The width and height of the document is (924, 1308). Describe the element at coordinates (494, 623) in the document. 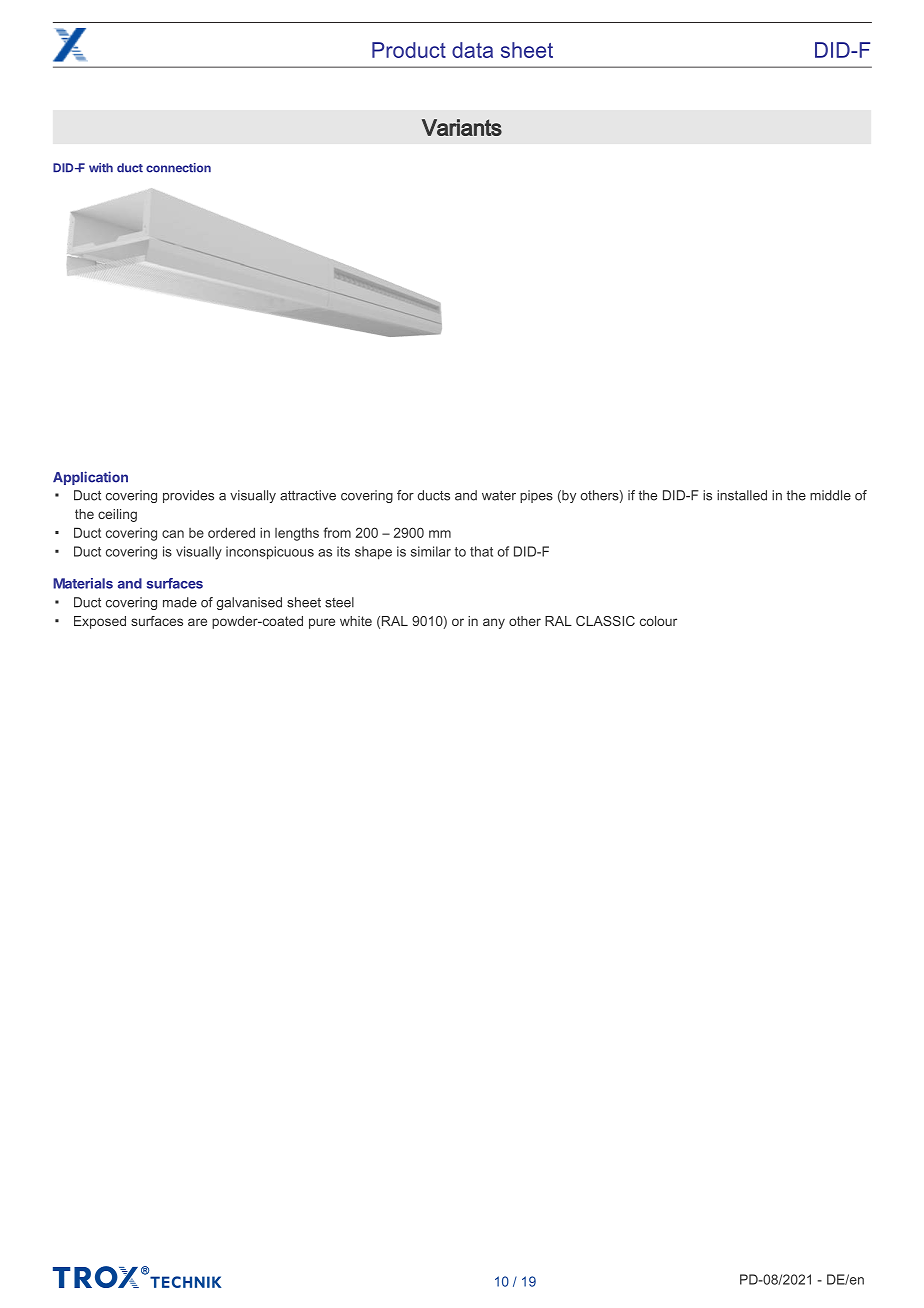

I see `any` at that location.
